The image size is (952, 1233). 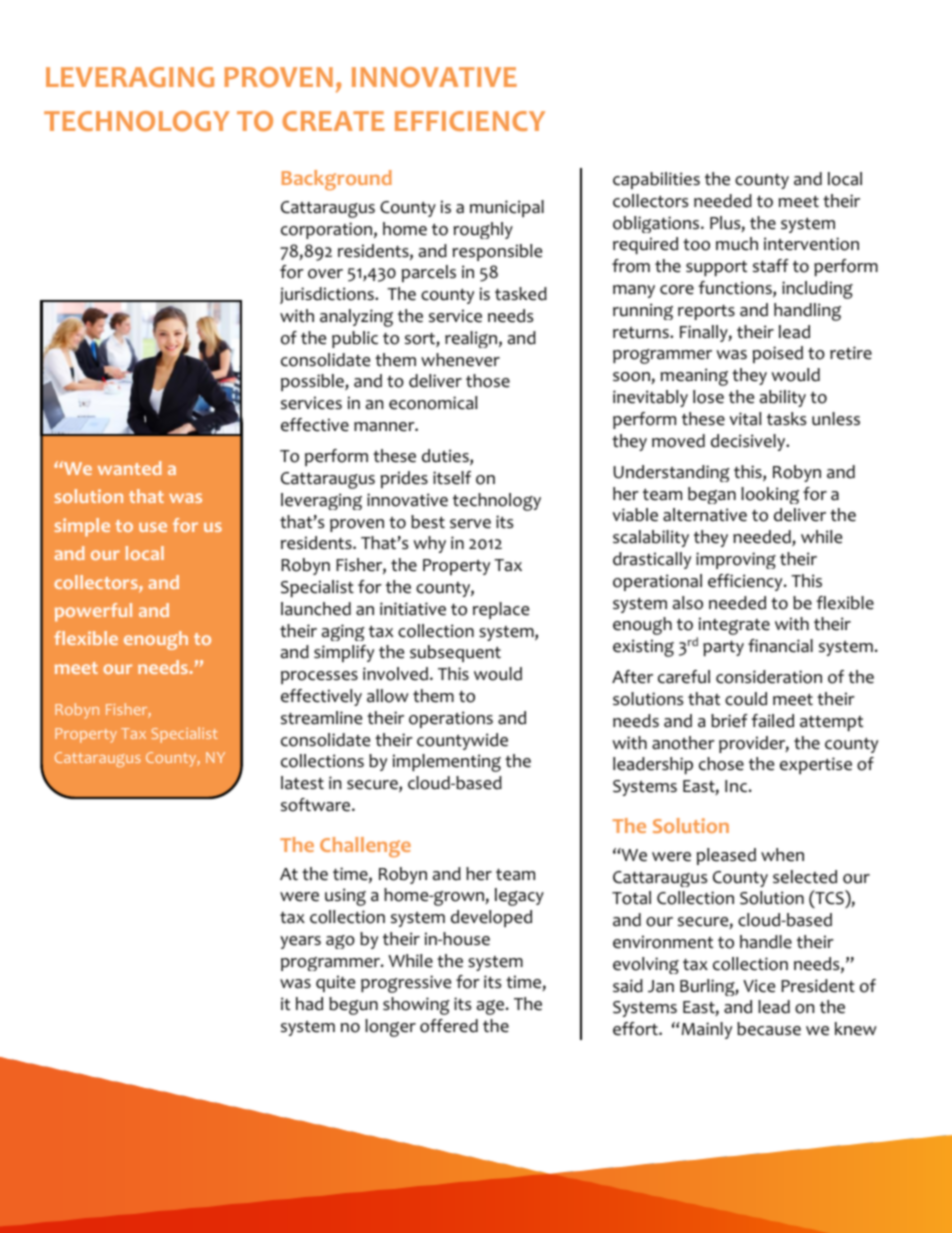 What do you see at coordinates (521, 294) in the screenshot?
I see `tasked` at bounding box center [521, 294].
